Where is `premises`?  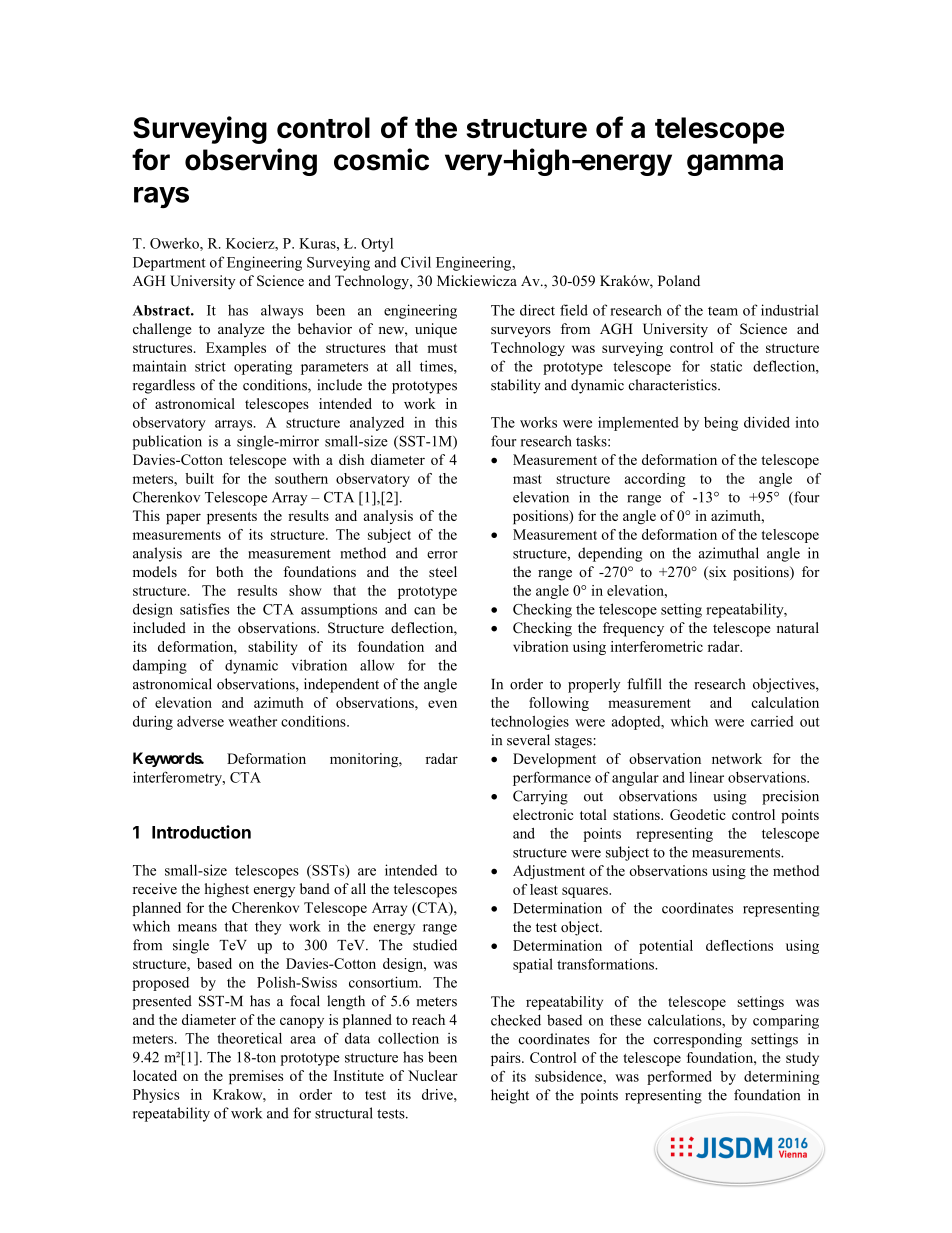
premises is located at coordinates (256, 1077).
